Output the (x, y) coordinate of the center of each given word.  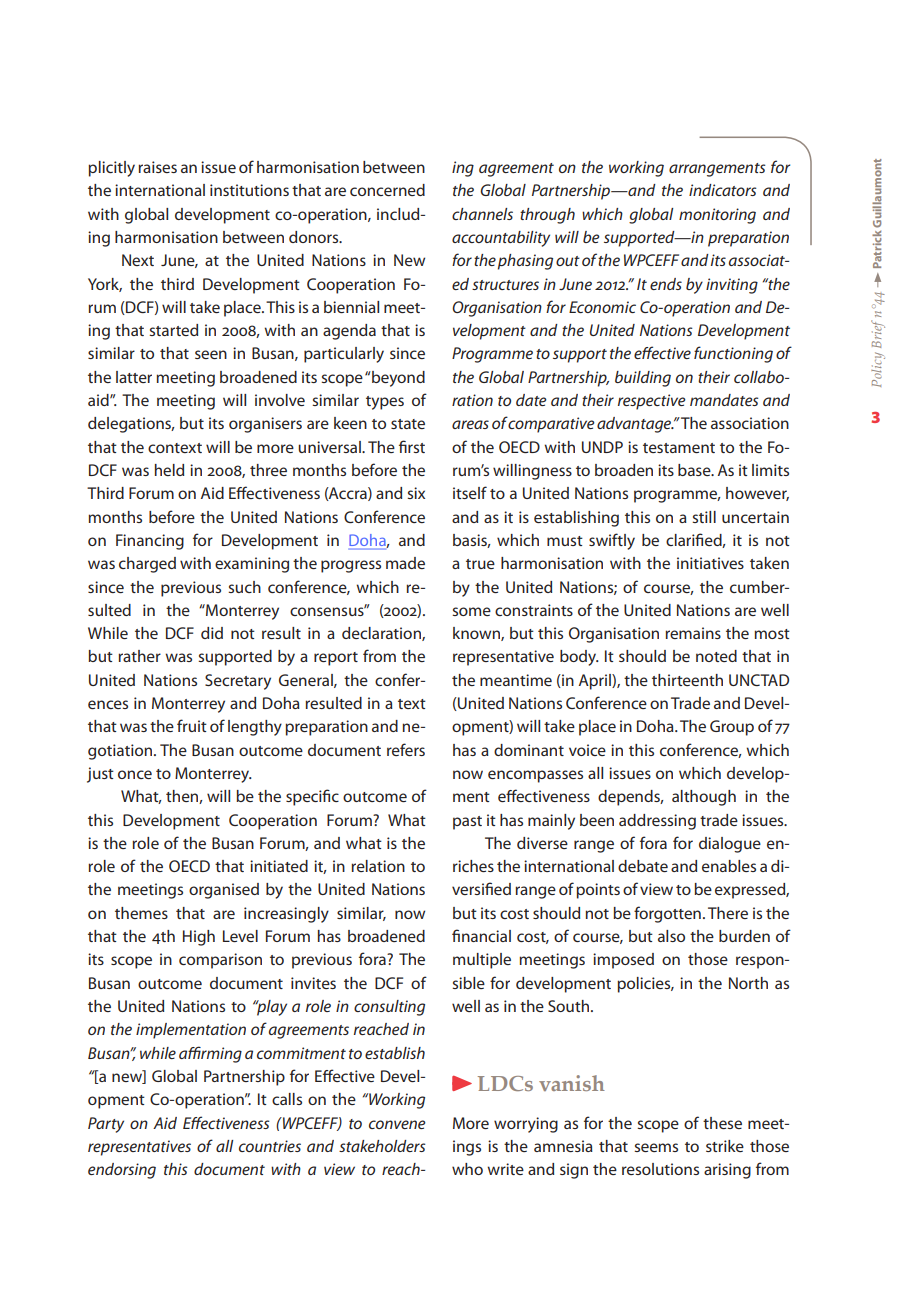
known (477, 634)
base (695, 470)
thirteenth (687, 680)
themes (141, 913)
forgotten (667, 914)
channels (482, 214)
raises (157, 167)
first (412, 446)
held (169, 470)
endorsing (122, 1171)
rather (139, 656)
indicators (722, 190)
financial (481, 935)
